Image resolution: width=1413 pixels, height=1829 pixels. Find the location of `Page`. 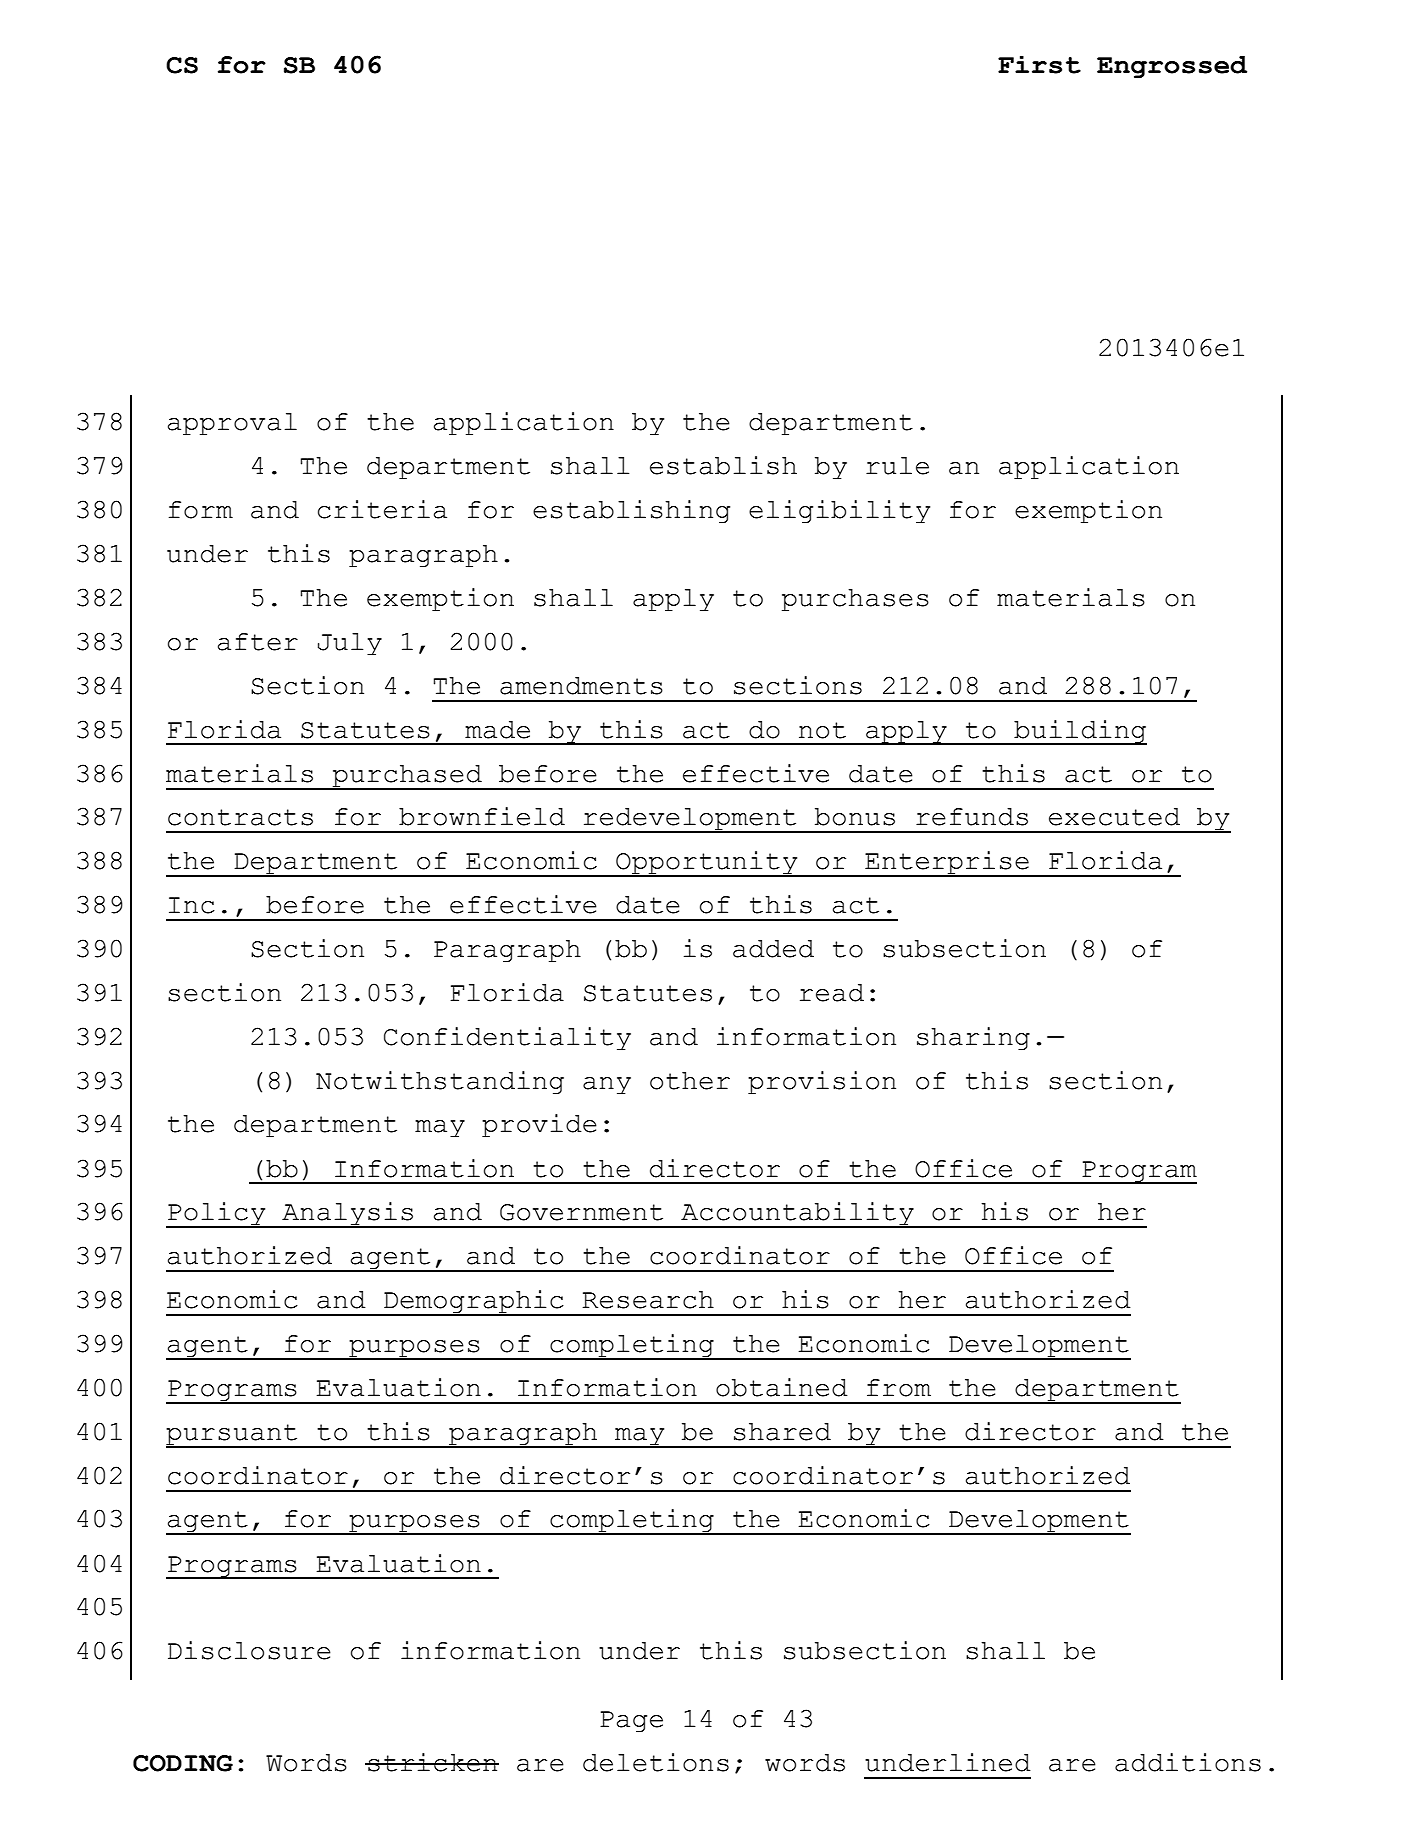

Page is located at coordinates (631, 1722).
